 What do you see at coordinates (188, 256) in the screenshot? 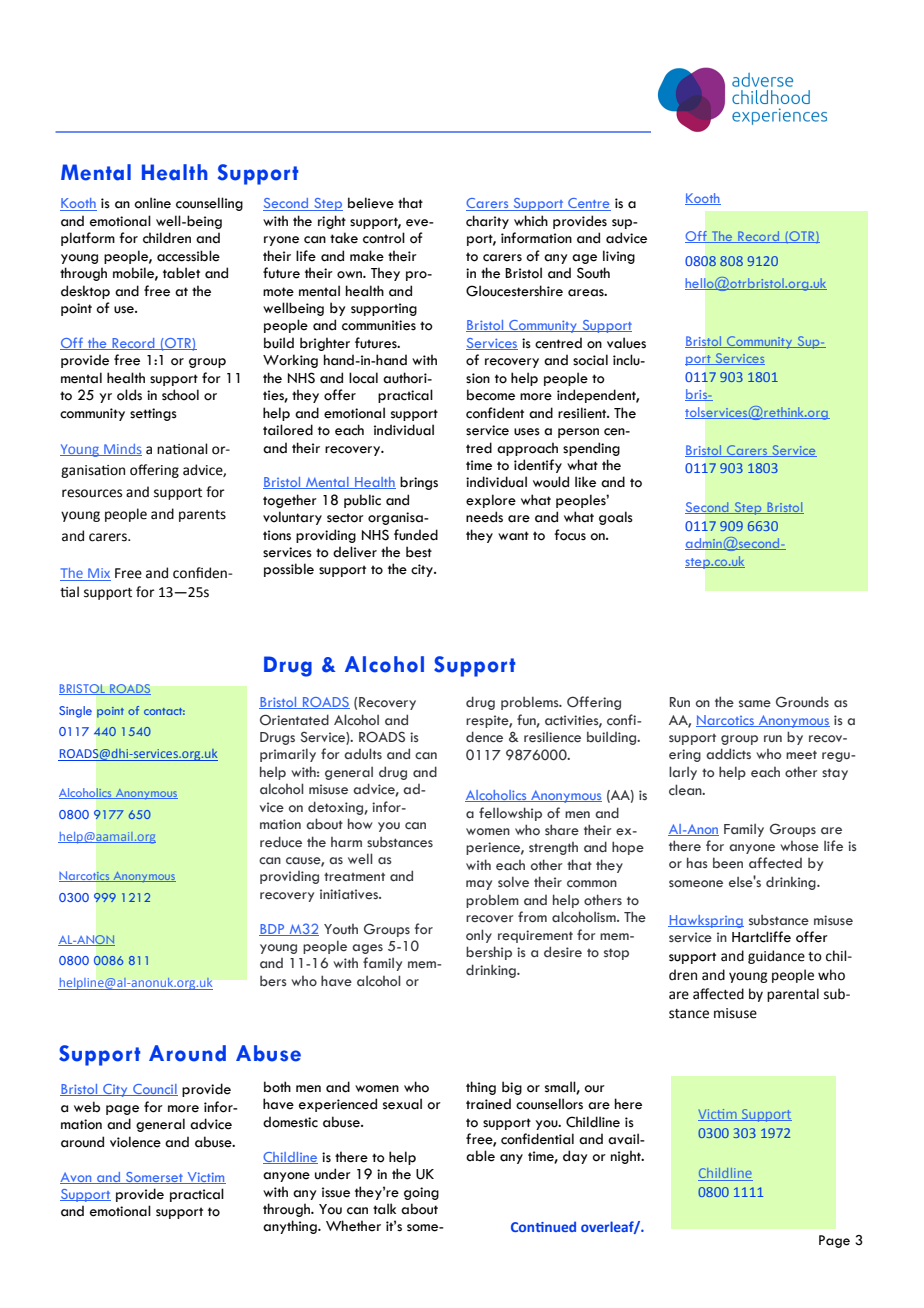
I see `accessible` at bounding box center [188, 256].
